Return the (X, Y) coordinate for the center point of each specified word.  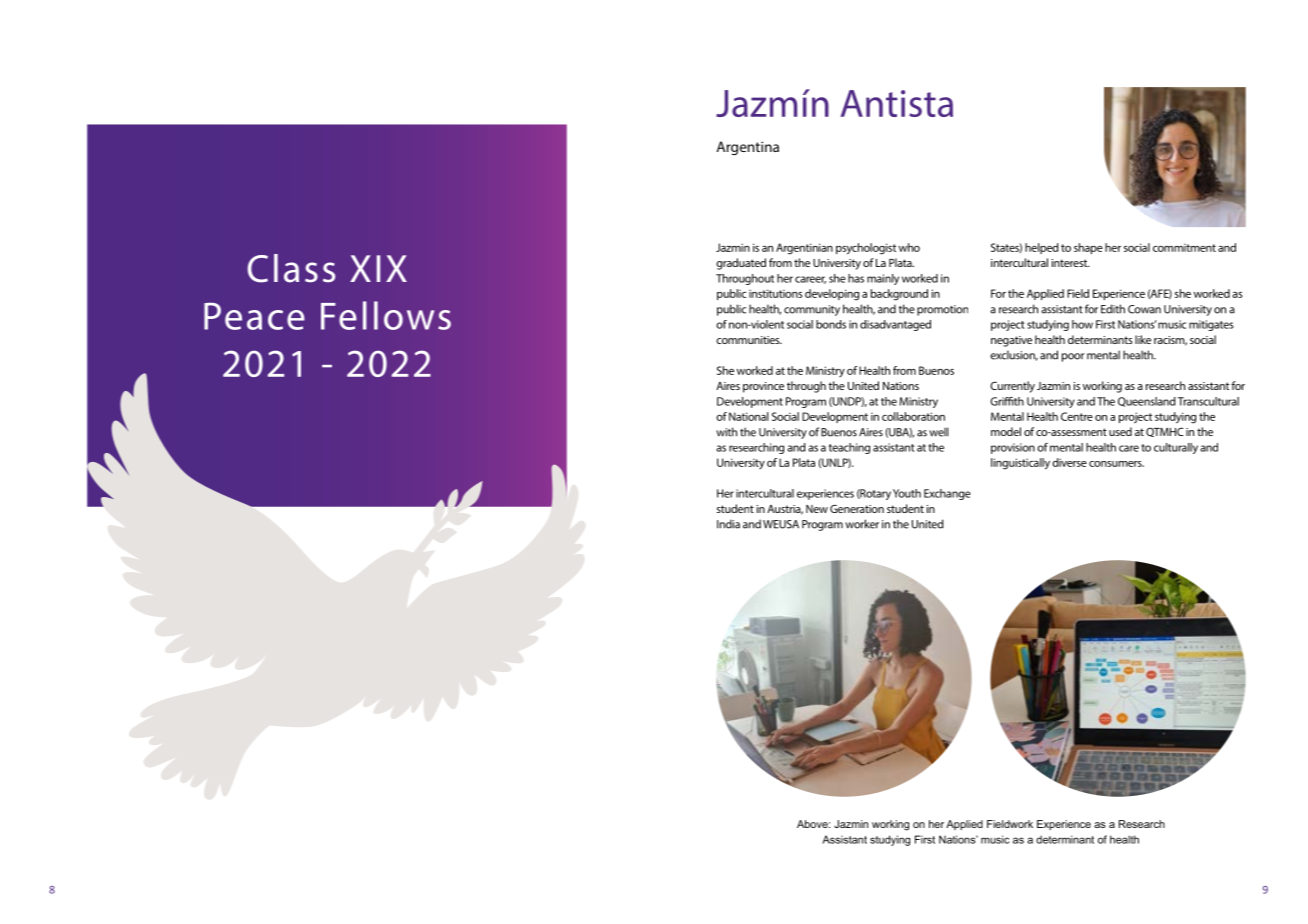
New (817, 509)
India (728, 524)
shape (1088, 248)
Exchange (947, 494)
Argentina (748, 148)
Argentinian (804, 249)
